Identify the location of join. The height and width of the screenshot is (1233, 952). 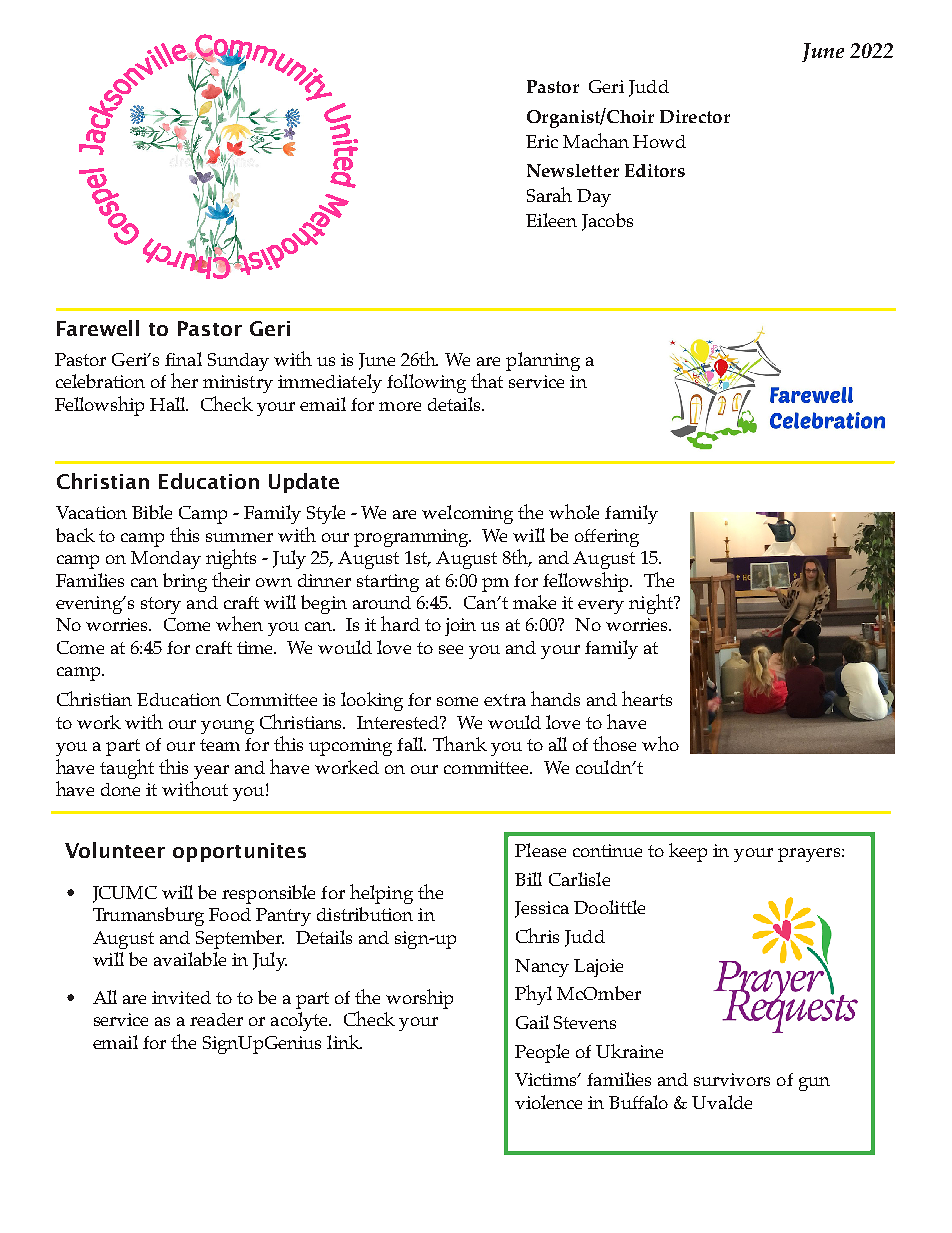
(460, 627).
